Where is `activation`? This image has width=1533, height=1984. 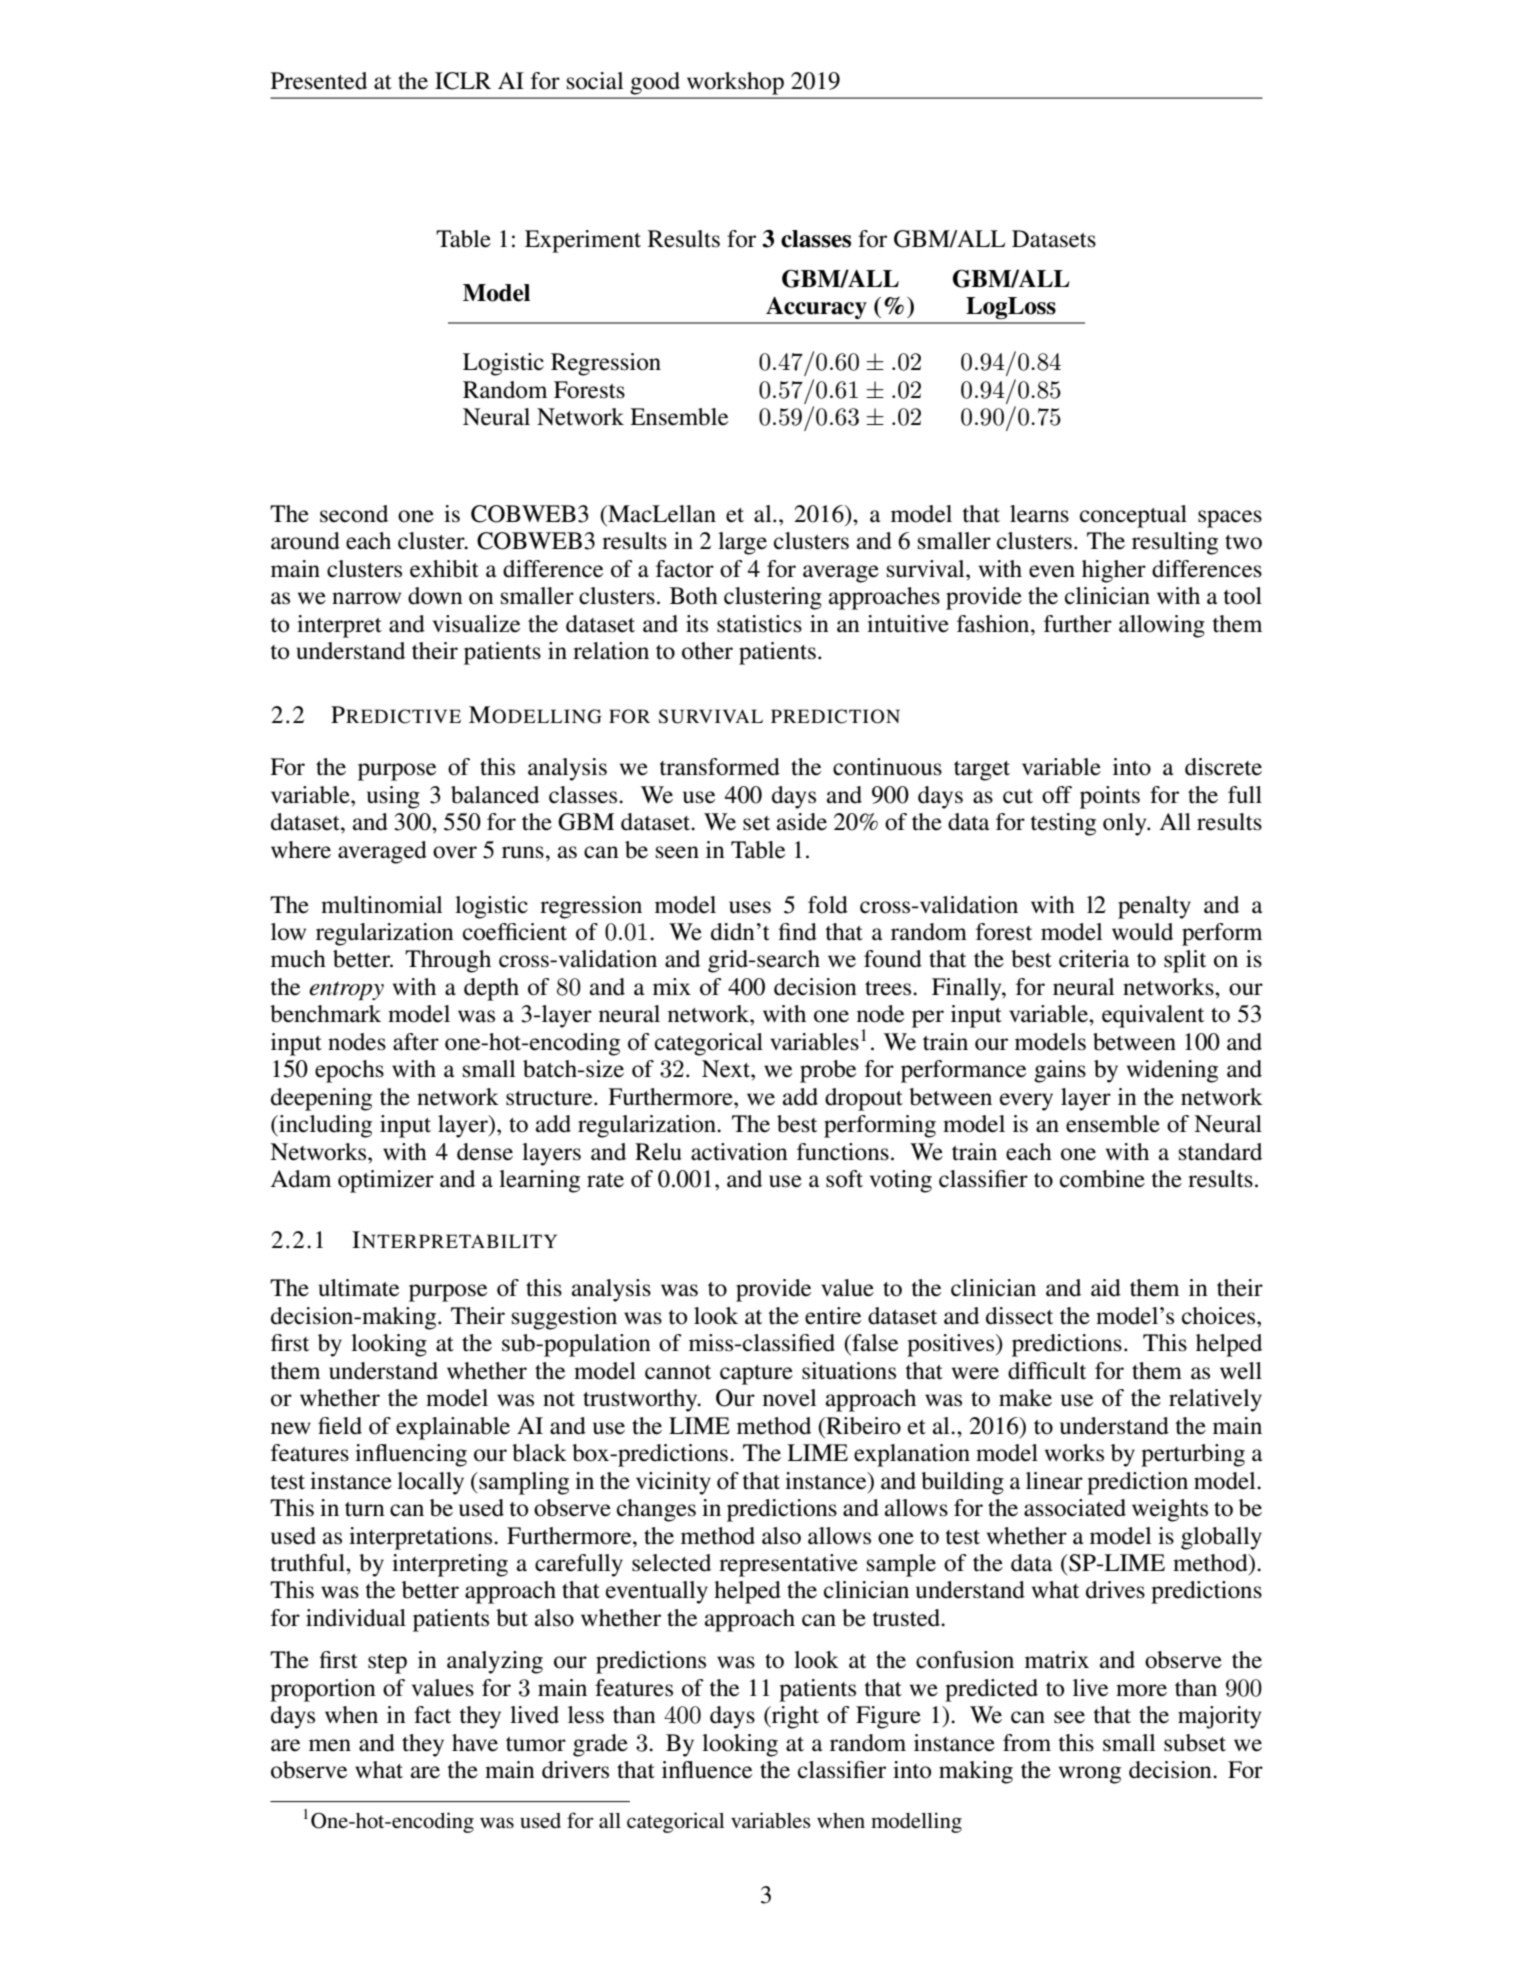
activation is located at coordinates (739, 1152).
